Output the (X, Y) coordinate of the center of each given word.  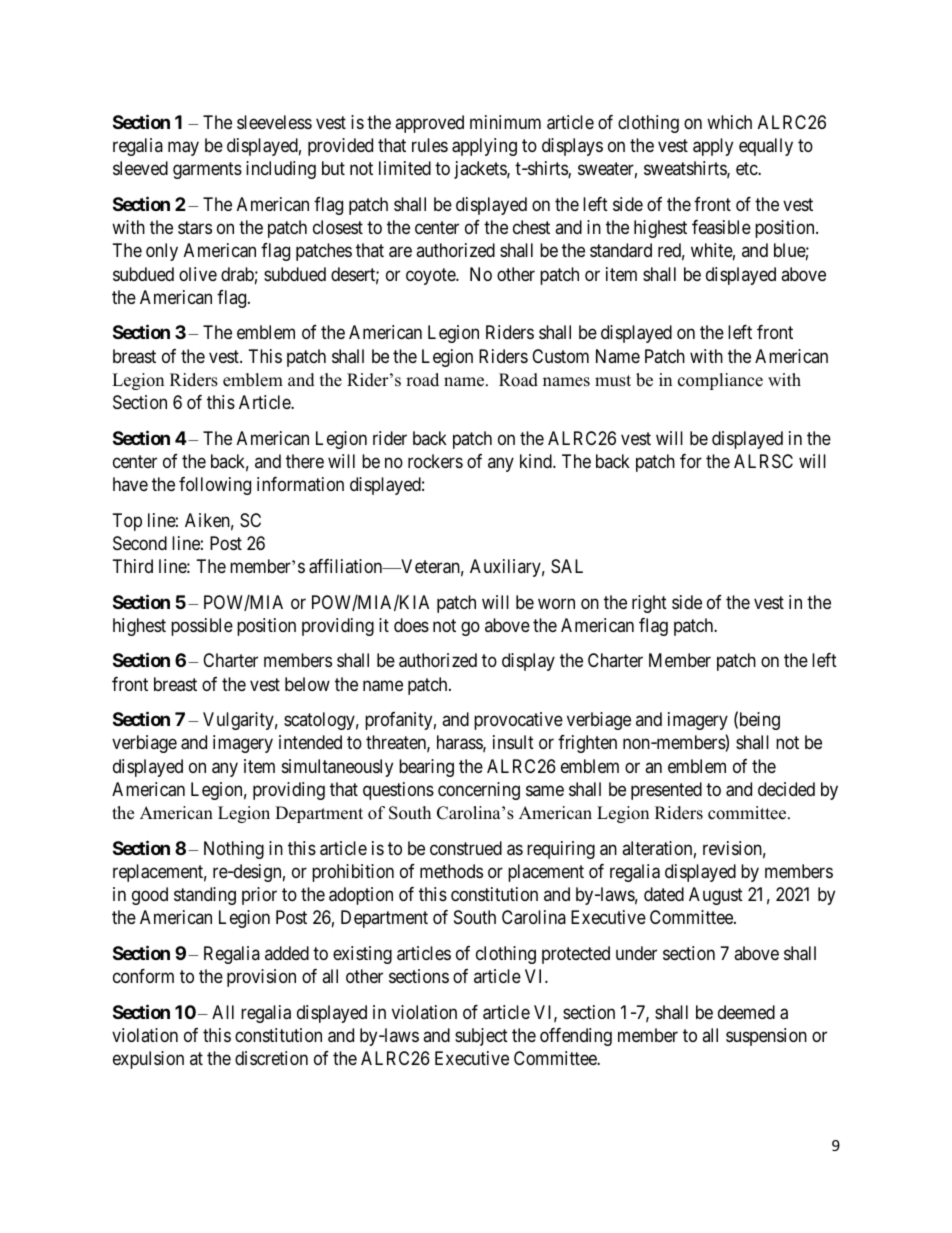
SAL (567, 566)
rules (430, 145)
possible (202, 627)
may (183, 149)
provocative (518, 721)
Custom (560, 356)
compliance (720, 381)
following (215, 486)
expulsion (148, 1060)
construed (466, 848)
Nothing (234, 850)
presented (666, 791)
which (729, 122)
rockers (435, 461)
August (716, 896)
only (162, 252)
